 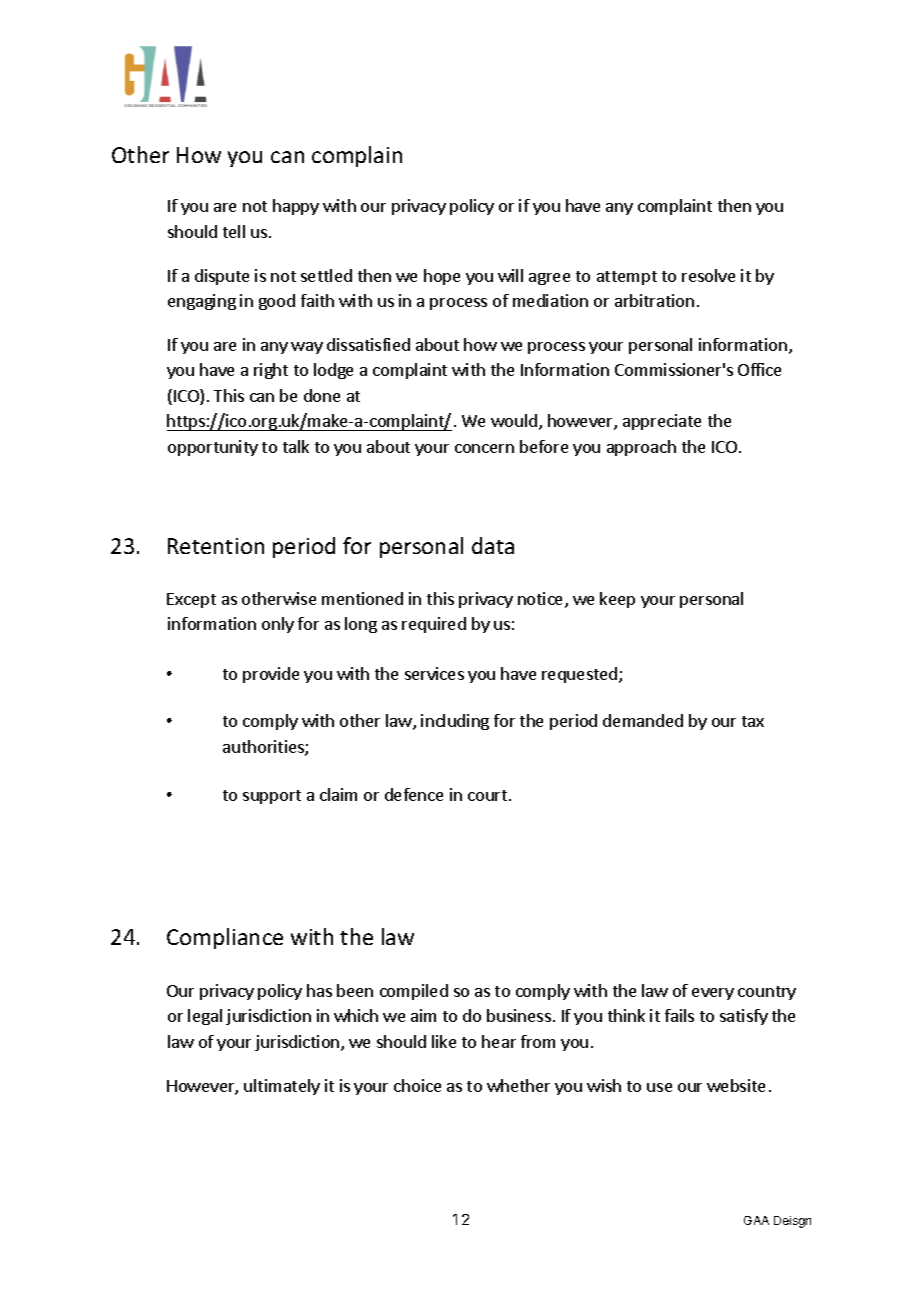 What do you see at coordinates (487, 795) in the screenshot?
I see `court` at bounding box center [487, 795].
